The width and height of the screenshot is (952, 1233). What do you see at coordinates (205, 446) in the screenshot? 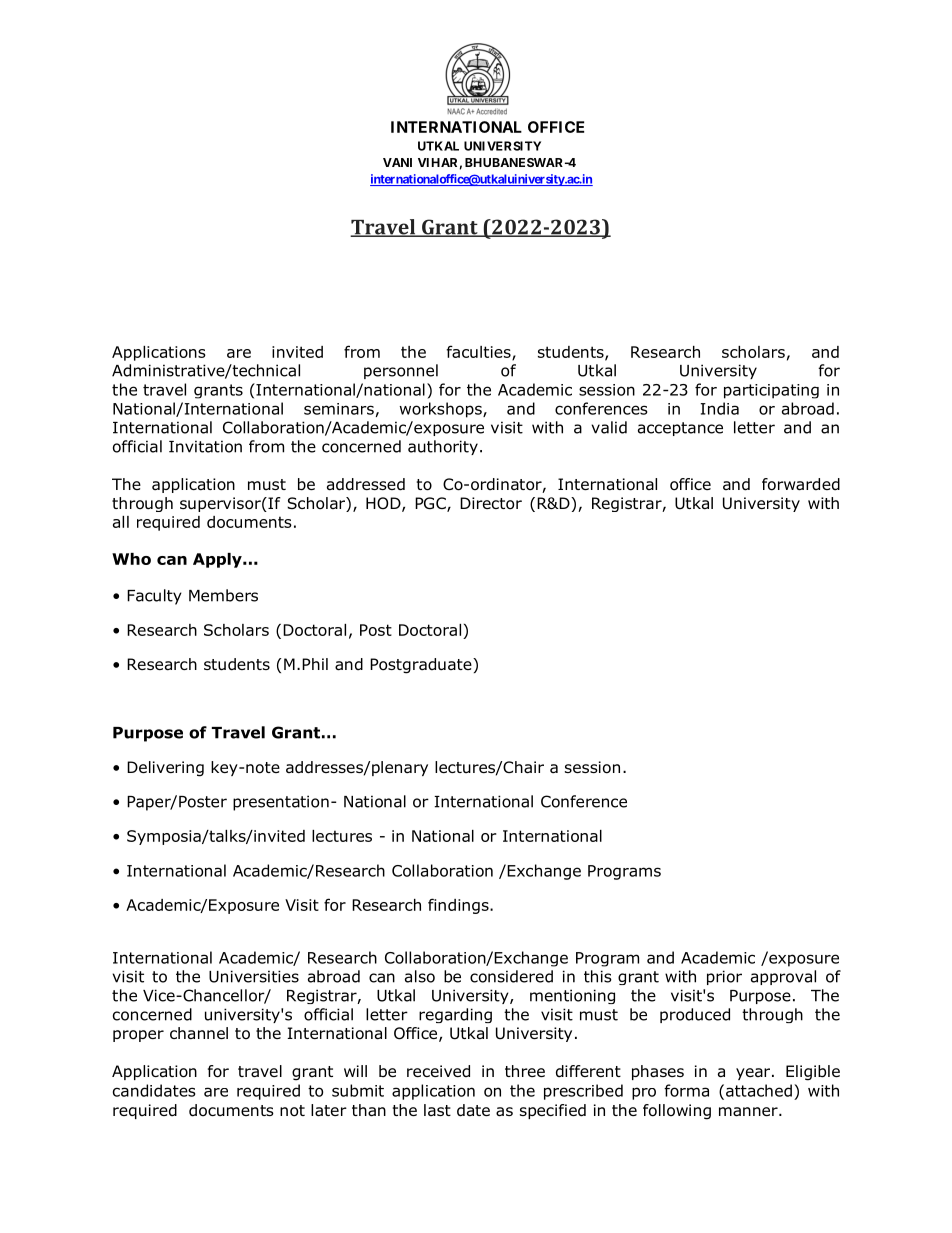
I see `Invitation` at bounding box center [205, 446].
